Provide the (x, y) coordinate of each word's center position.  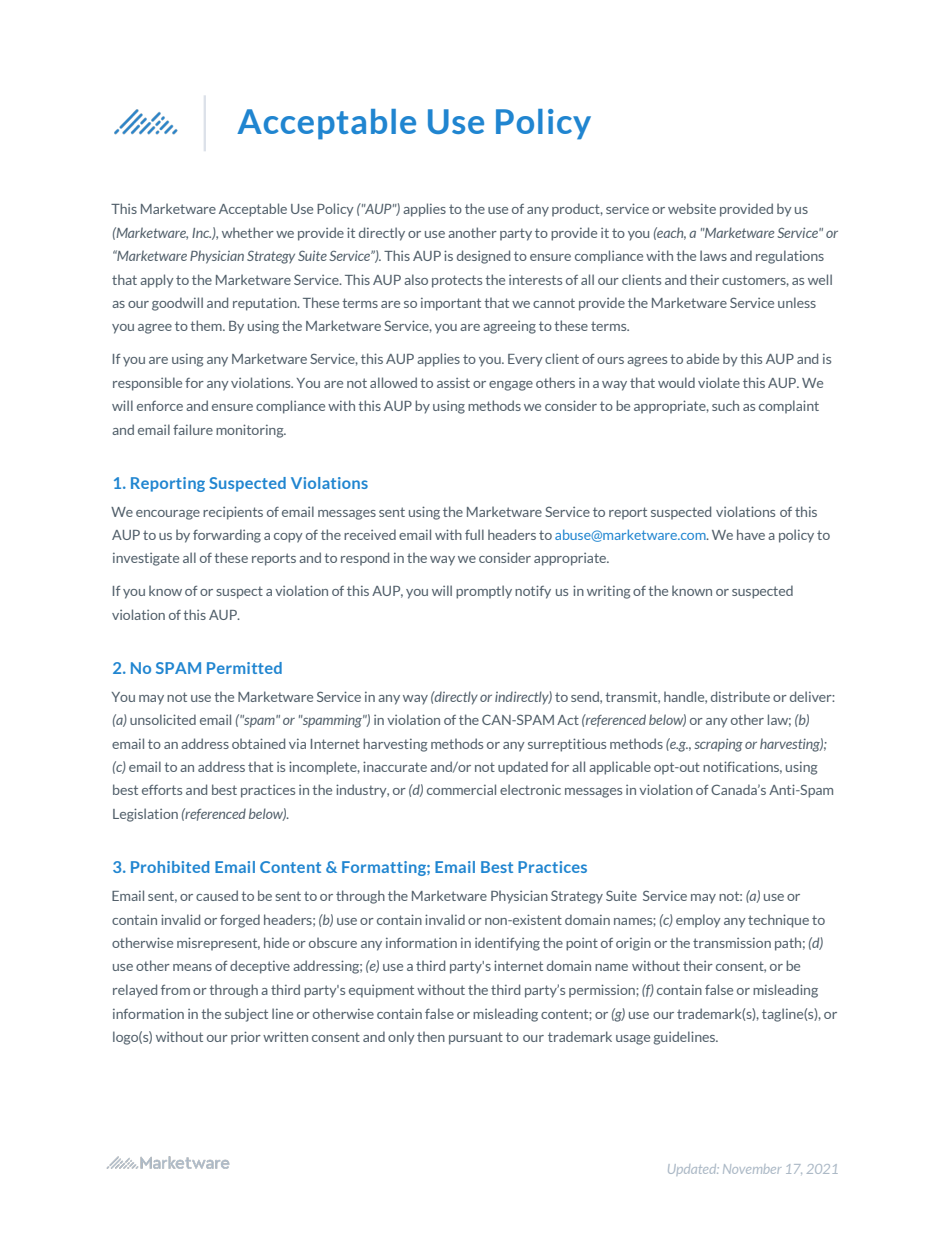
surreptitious (567, 745)
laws (713, 255)
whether (248, 232)
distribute (740, 696)
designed (483, 257)
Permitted (244, 668)
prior (246, 1038)
